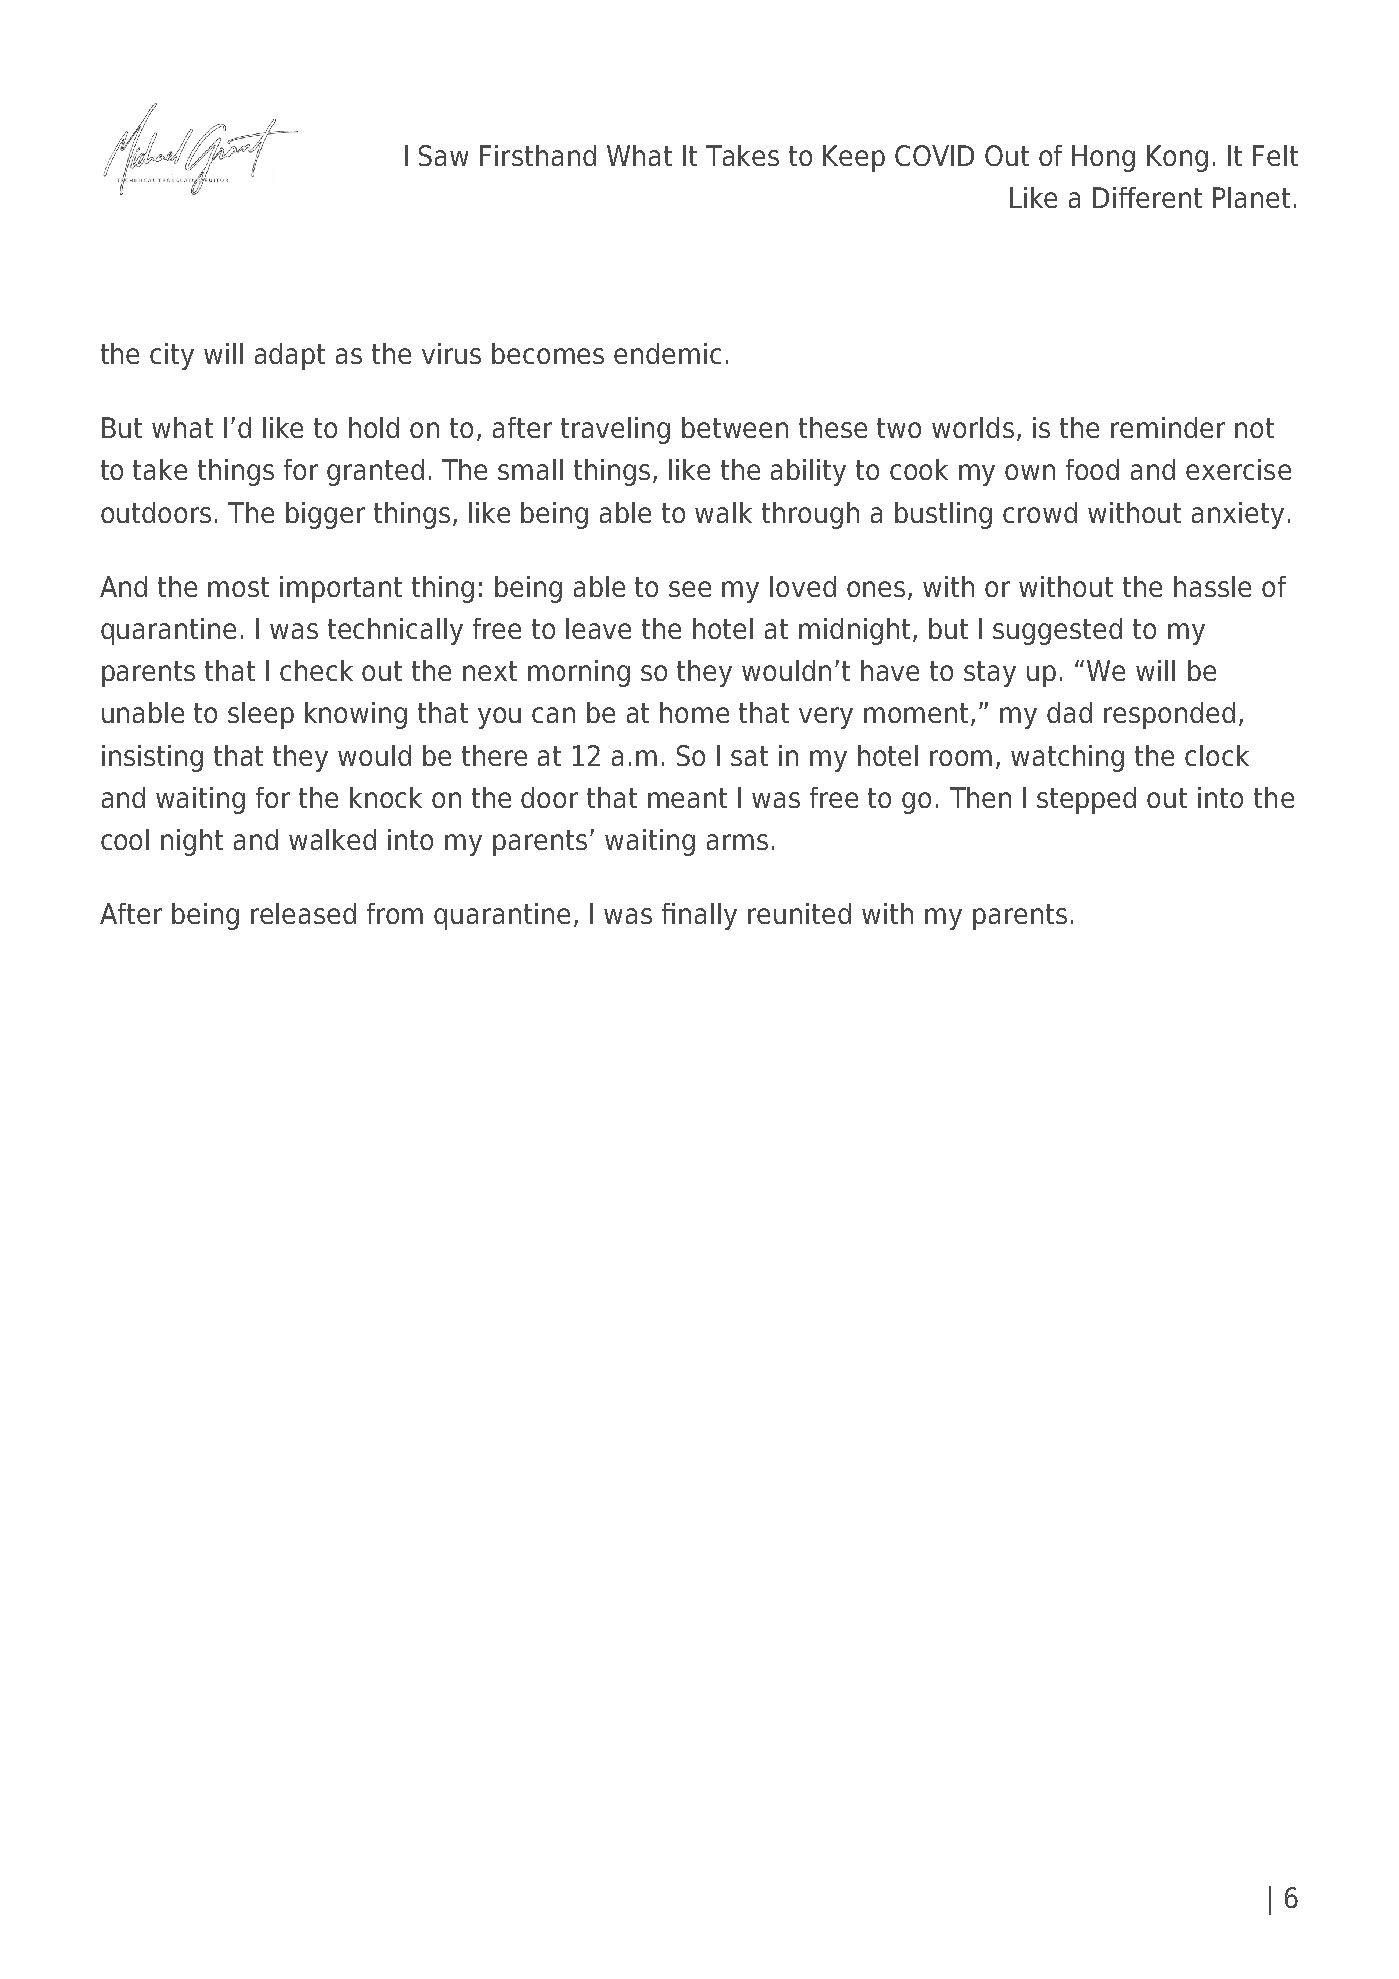 The width and height of the screenshot is (1399, 1979). What do you see at coordinates (808, 472) in the screenshot?
I see `ability` at bounding box center [808, 472].
